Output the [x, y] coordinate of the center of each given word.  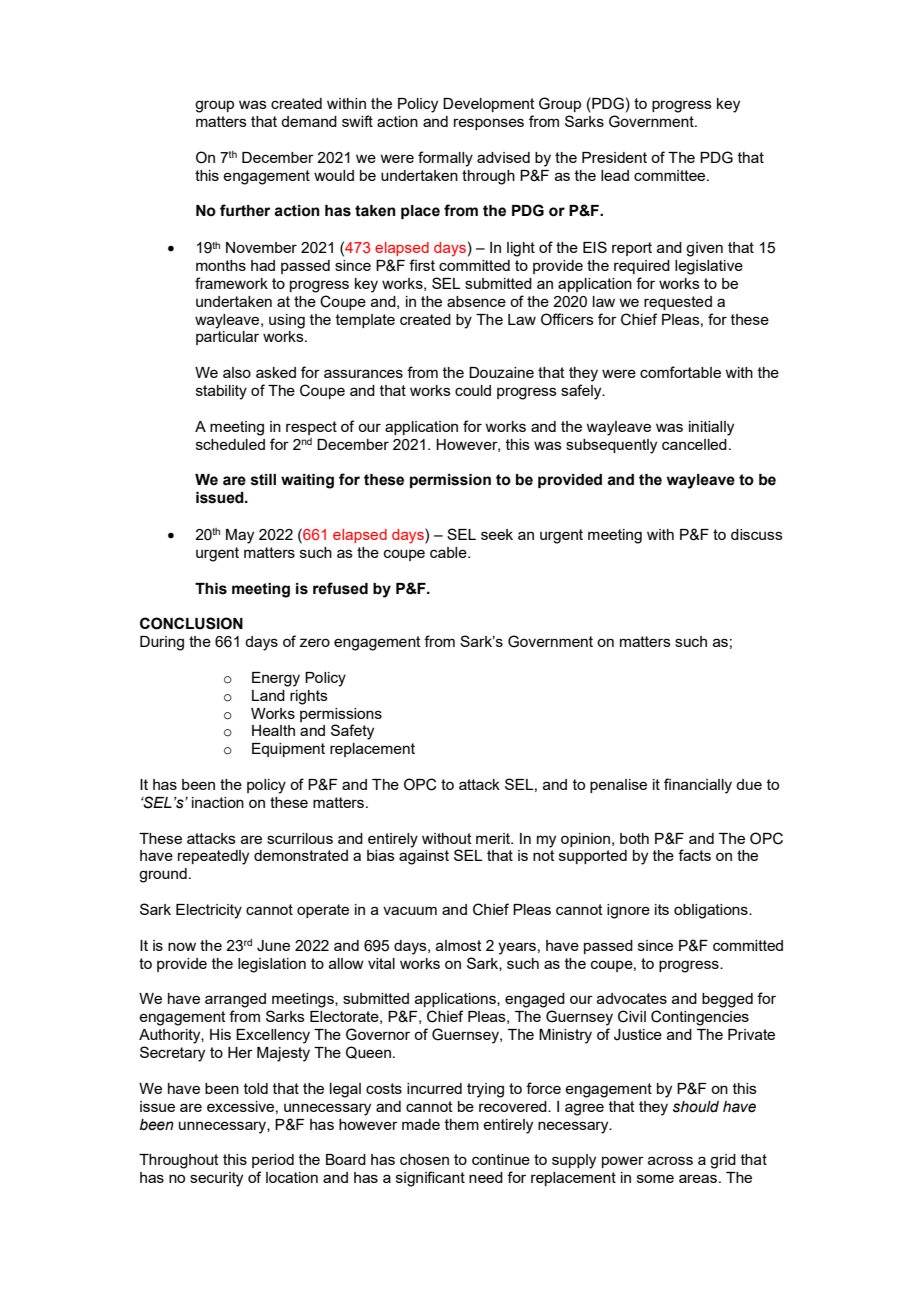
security [216, 1179]
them [462, 1124]
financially [698, 786]
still [263, 480]
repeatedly [213, 857]
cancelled [694, 444]
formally [445, 159]
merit [494, 838]
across [670, 1160]
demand [309, 121]
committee [671, 175]
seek [497, 534]
